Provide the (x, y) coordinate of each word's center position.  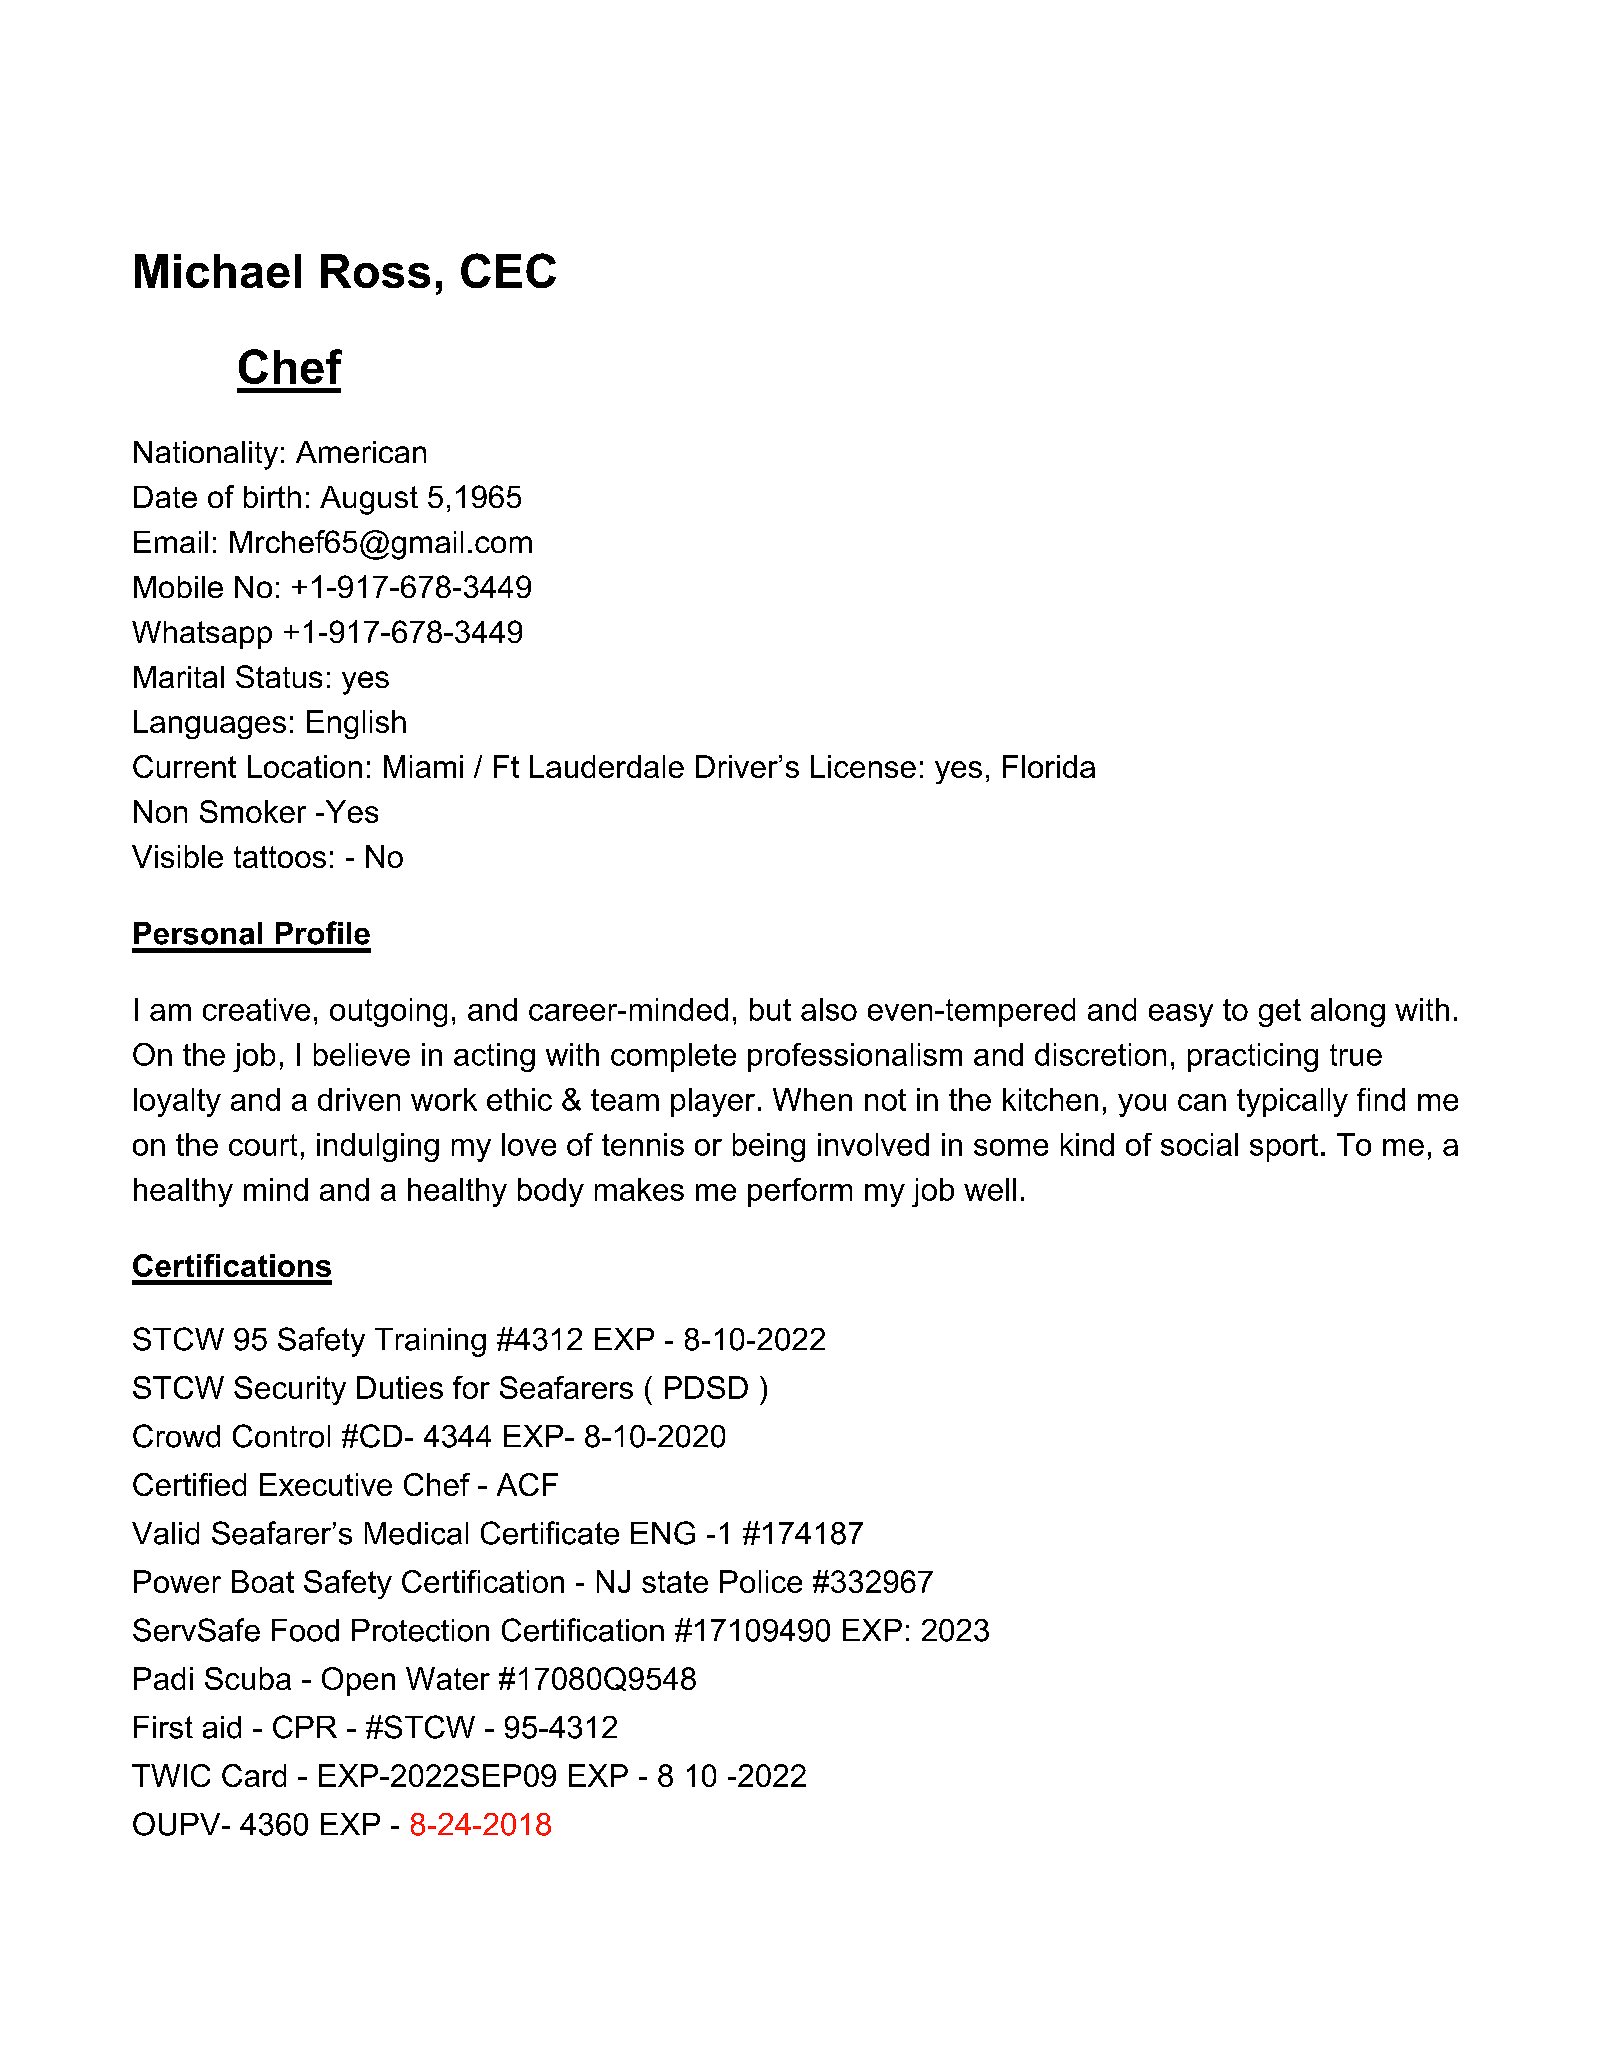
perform (800, 1192)
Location (305, 766)
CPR (305, 1727)
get (1280, 1013)
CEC (508, 270)
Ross (375, 271)
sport (1284, 1148)
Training (430, 1342)
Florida (1049, 766)
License (863, 766)
